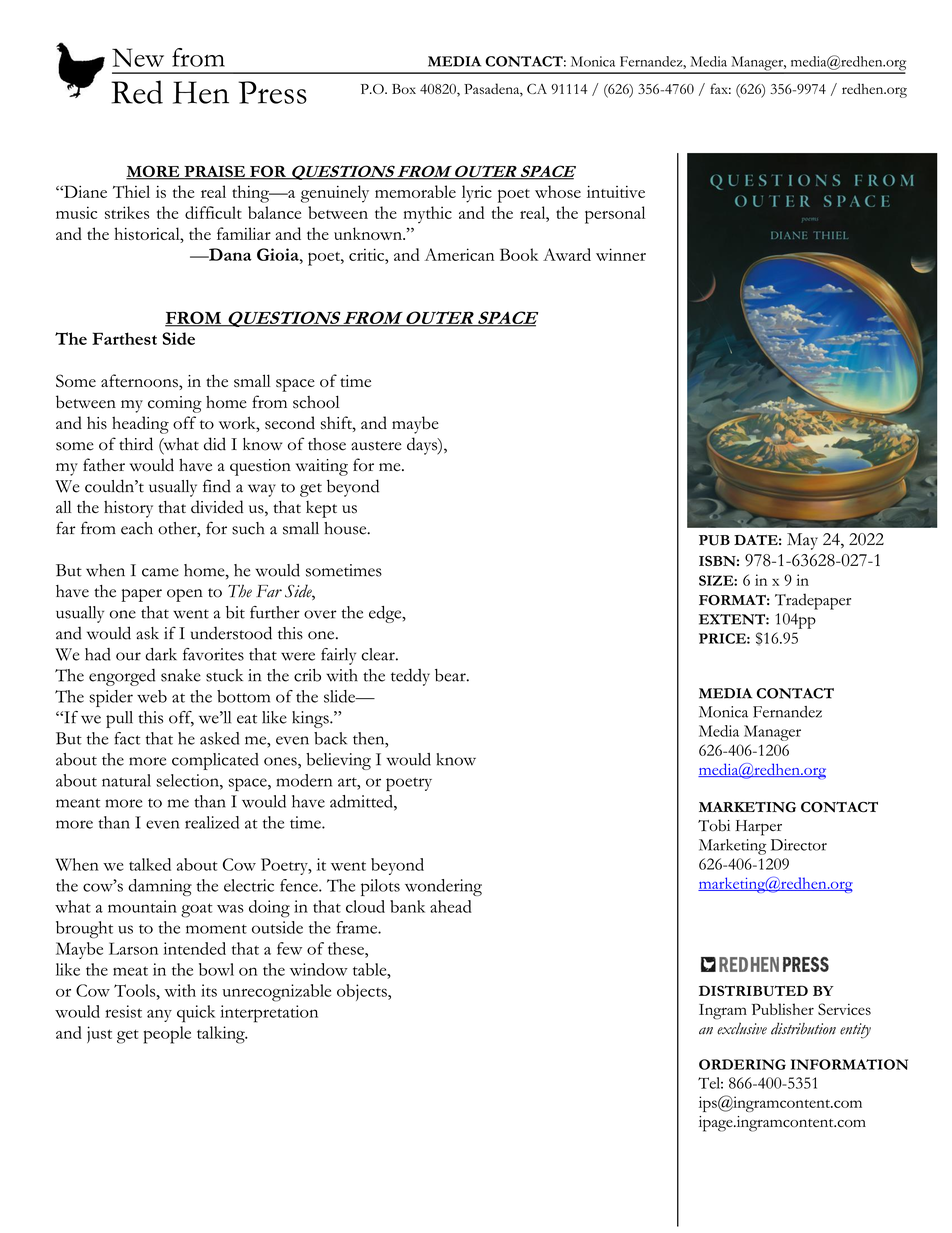  Describe the element at coordinates (621, 254) in the screenshot. I see `winner` at that location.
